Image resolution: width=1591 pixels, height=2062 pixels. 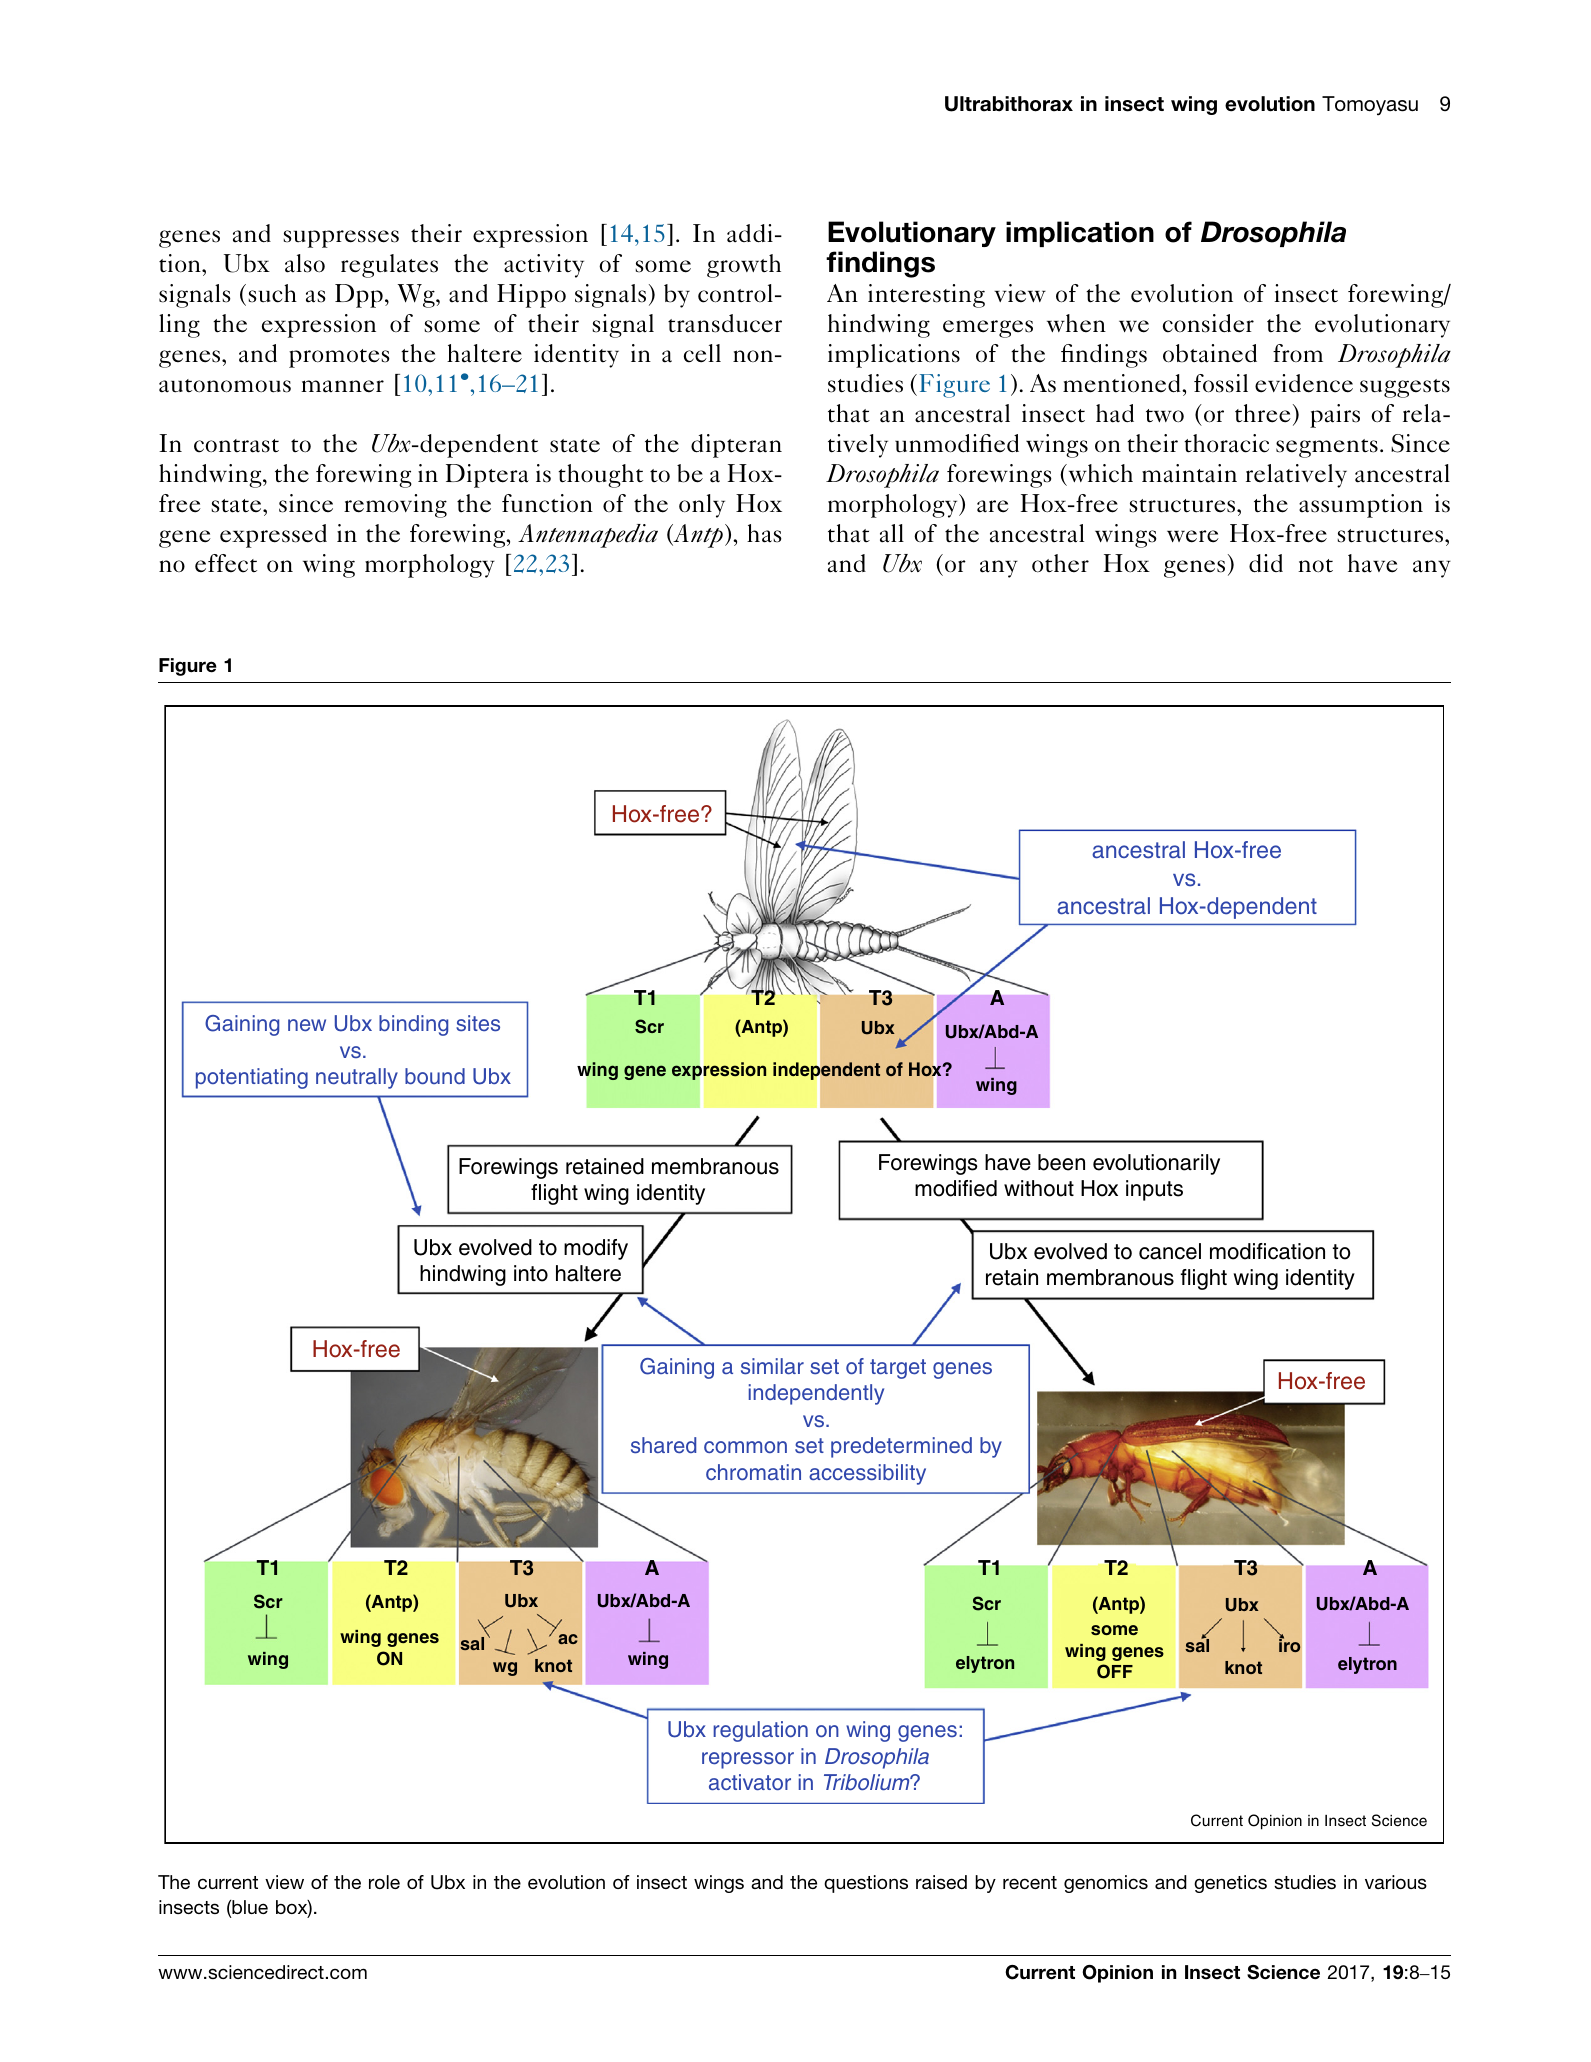 I want to click on did, so click(x=1266, y=563).
